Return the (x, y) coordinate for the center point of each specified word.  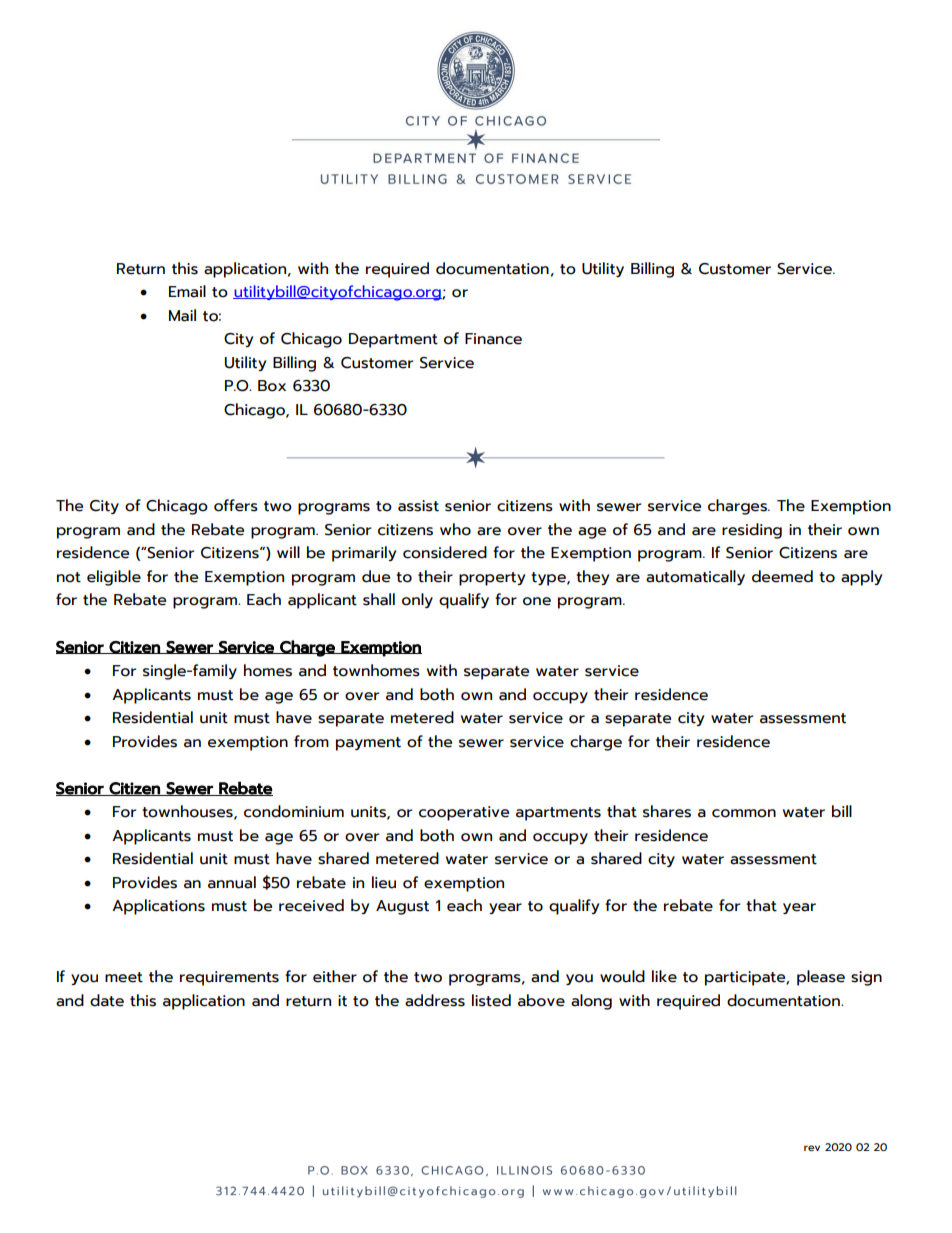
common (744, 813)
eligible (114, 578)
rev (812, 1148)
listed (491, 1000)
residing (752, 531)
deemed (782, 576)
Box (272, 386)
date (107, 1000)
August (402, 907)
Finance (493, 339)
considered (445, 552)
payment (368, 744)
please (821, 978)
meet (124, 977)
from (311, 741)
